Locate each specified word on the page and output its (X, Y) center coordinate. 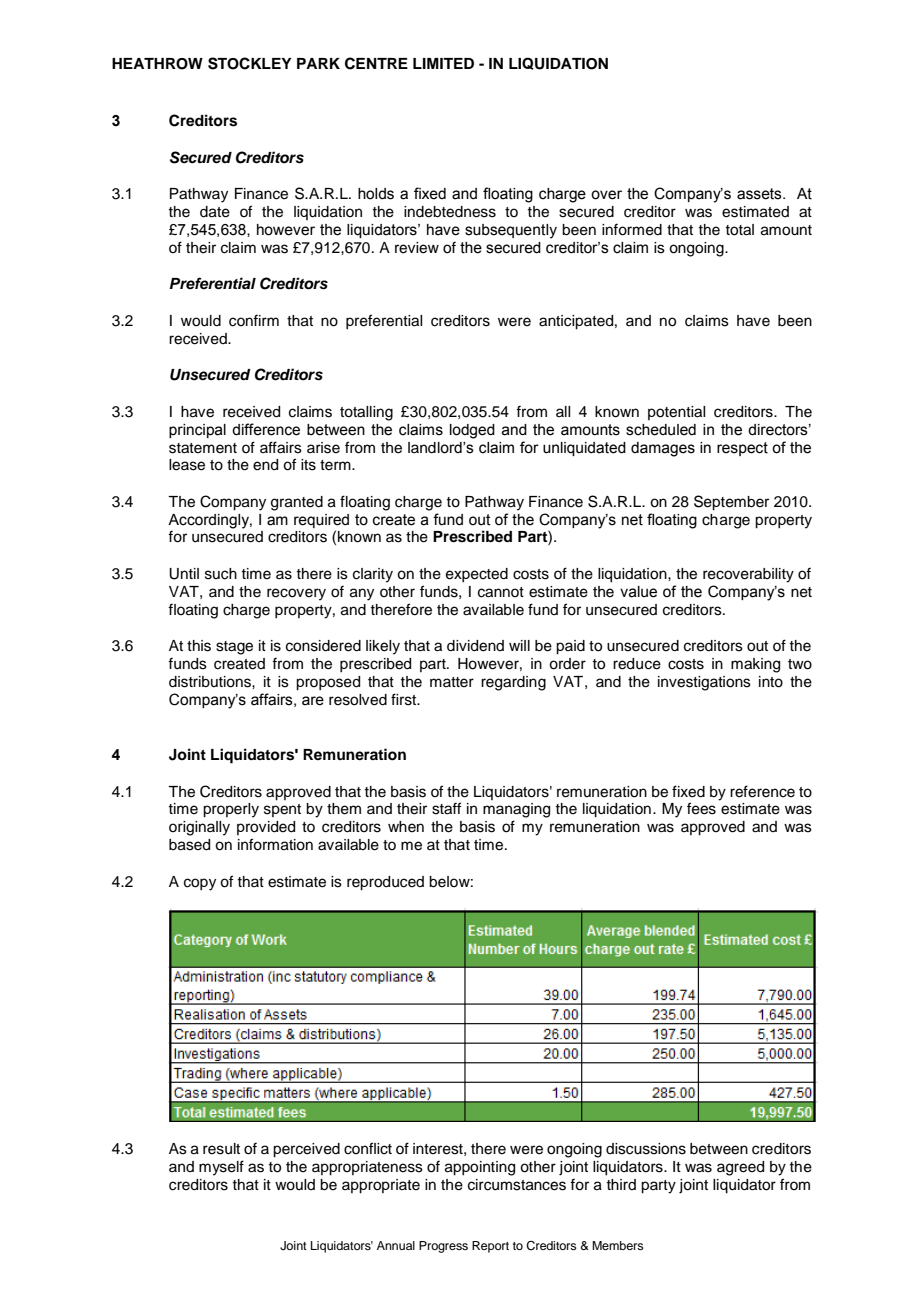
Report (490, 1247)
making (755, 665)
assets (760, 194)
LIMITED (443, 63)
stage (234, 648)
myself (221, 1168)
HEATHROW (157, 64)
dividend (475, 646)
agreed (740, 1168)
